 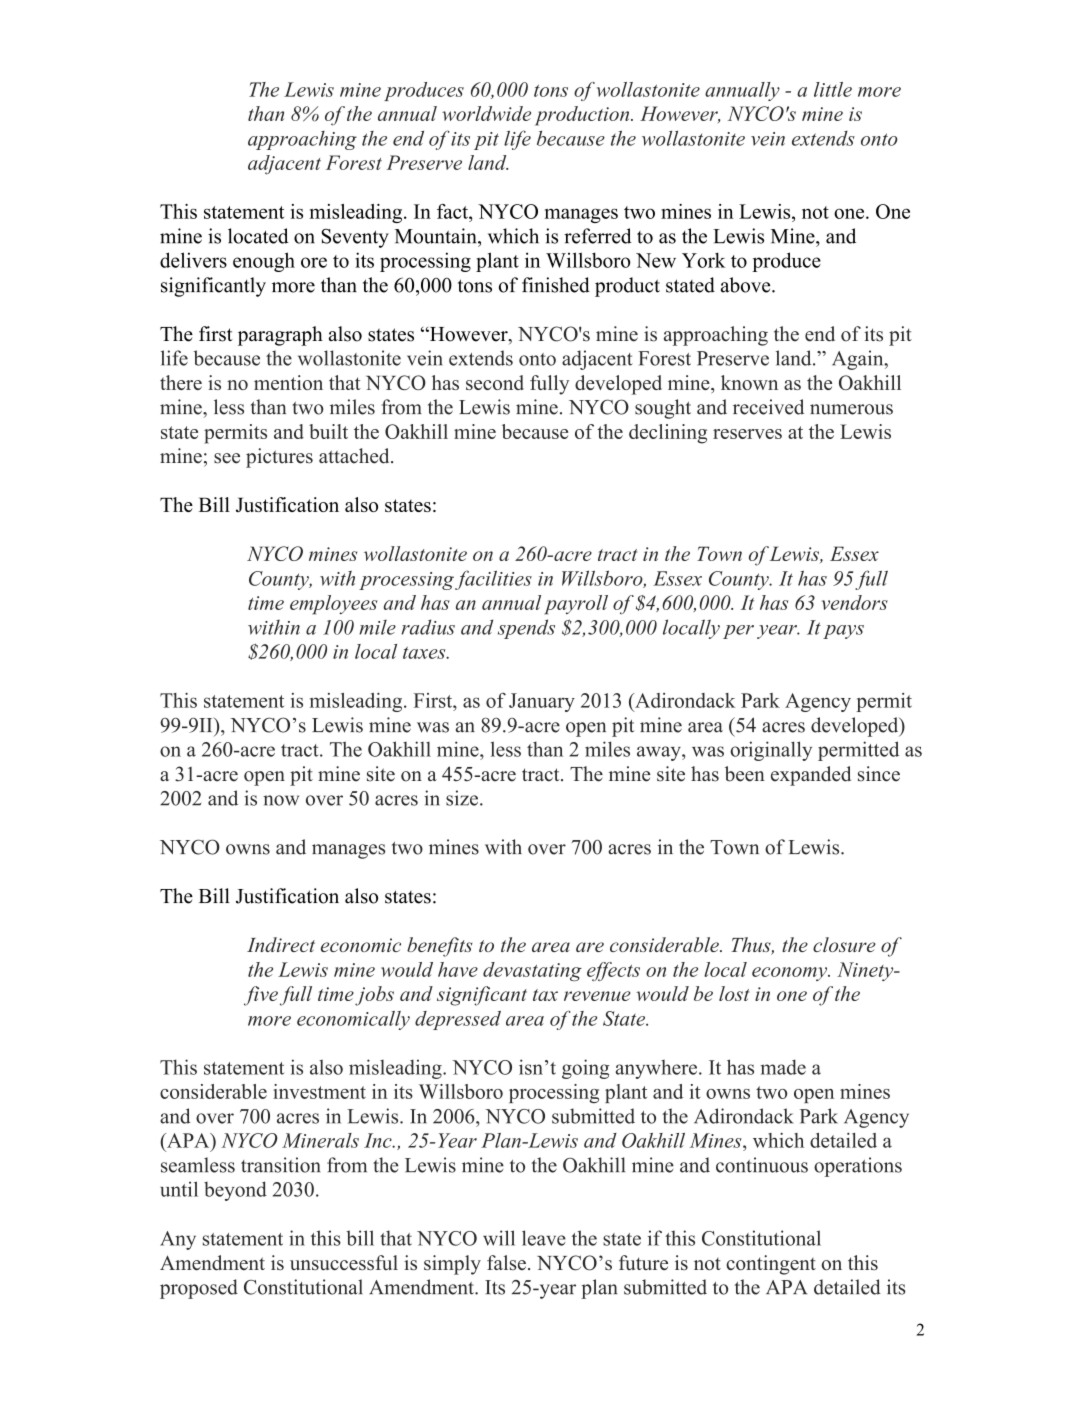 I want to click on proposed, so click(x=199, y=1289).
